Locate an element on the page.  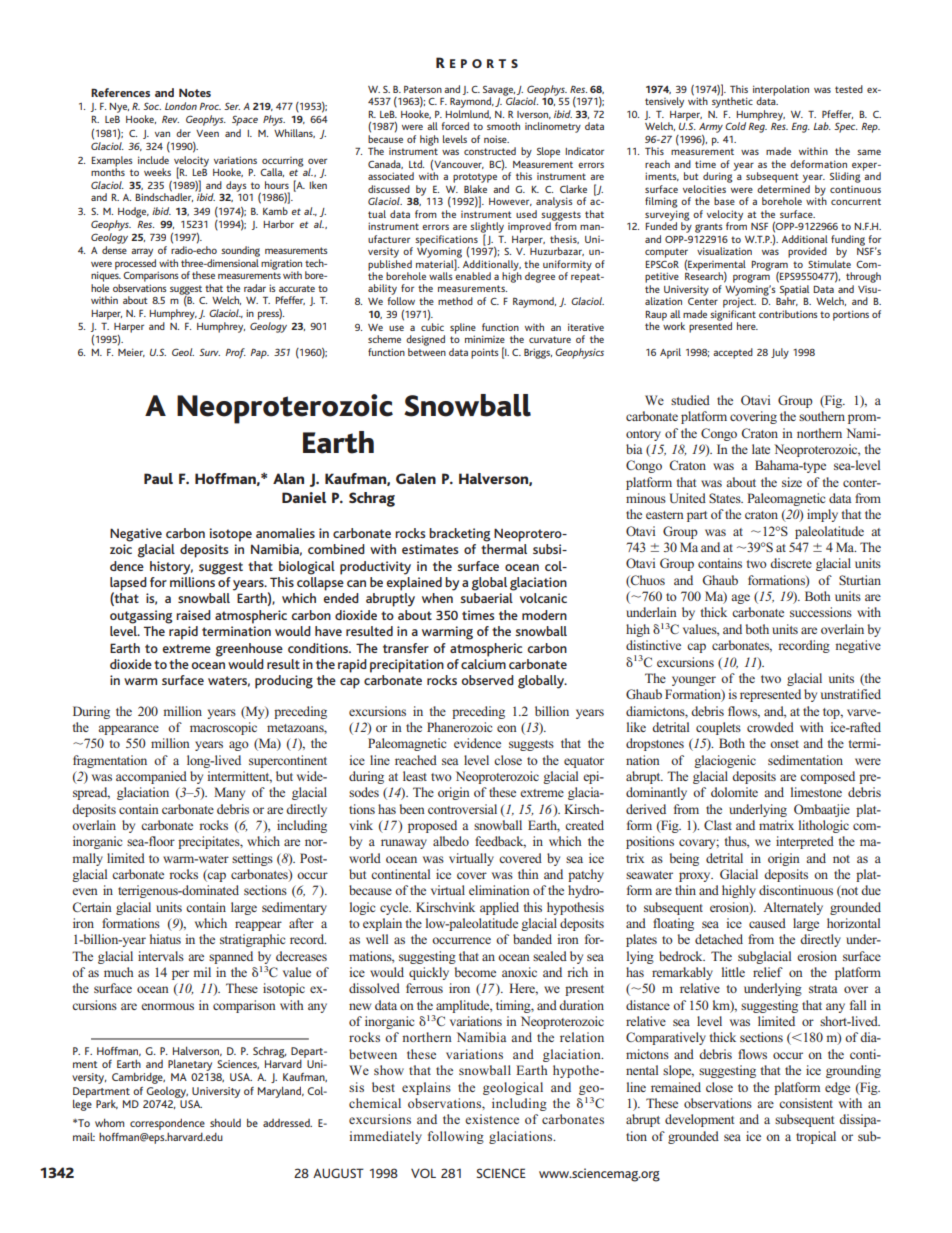
proposed is located at coordinates (432, 826).
